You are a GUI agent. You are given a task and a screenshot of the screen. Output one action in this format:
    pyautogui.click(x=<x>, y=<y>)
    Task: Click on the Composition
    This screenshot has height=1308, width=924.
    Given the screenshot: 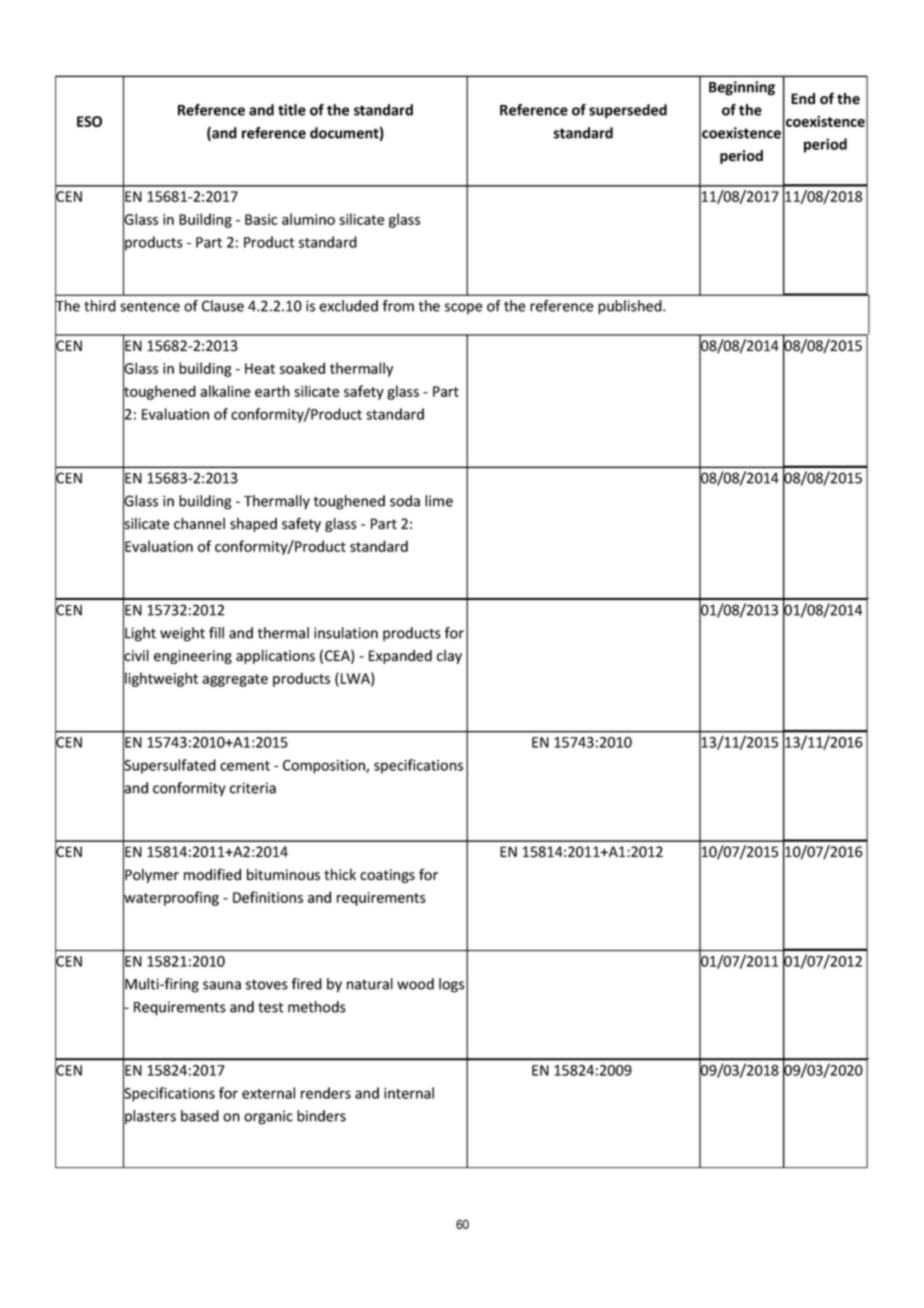 What is the action you would take?
    pyautogui.click(x=325, y=767)
